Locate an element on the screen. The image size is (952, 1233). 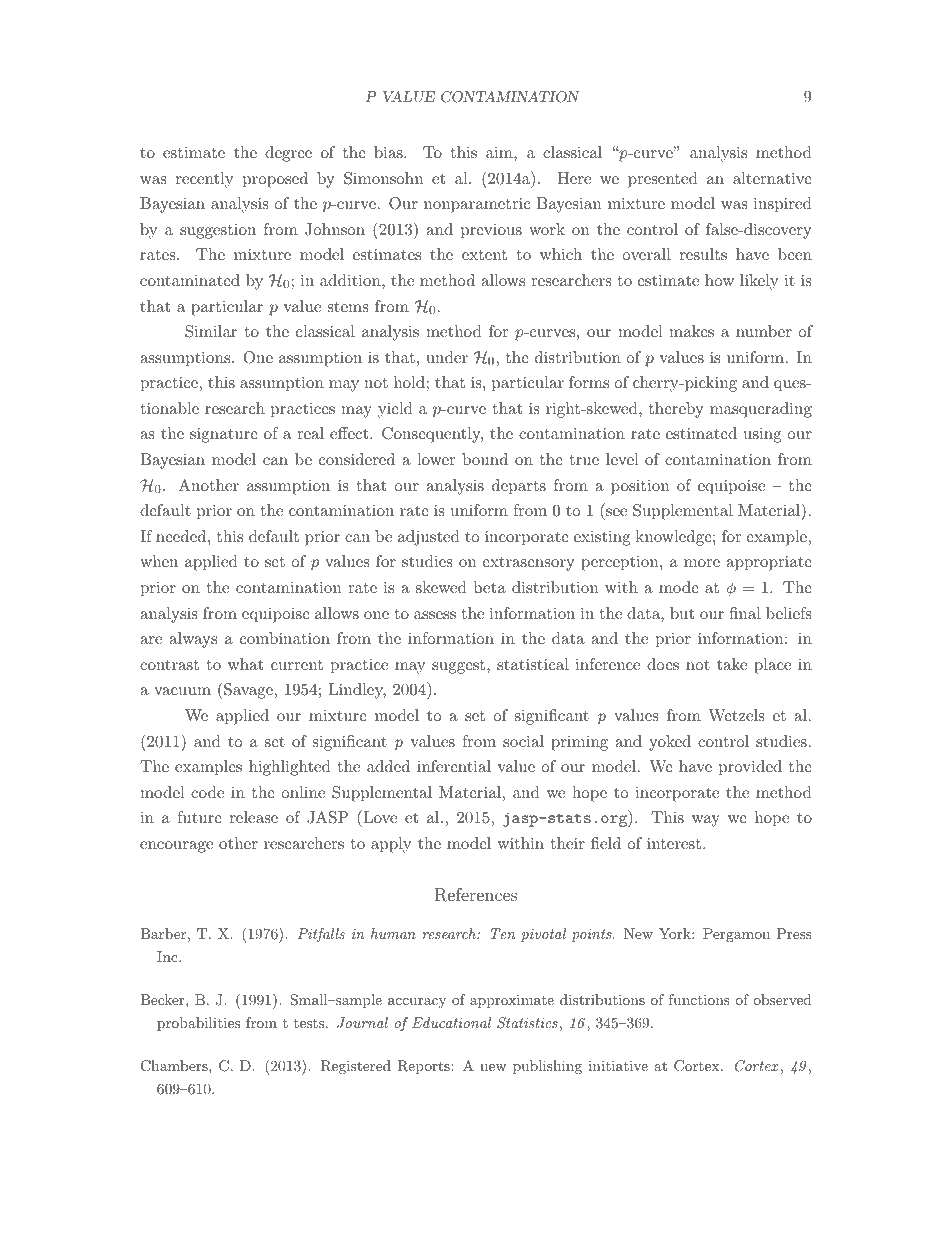
recently is located at coordinates (204, 180).
